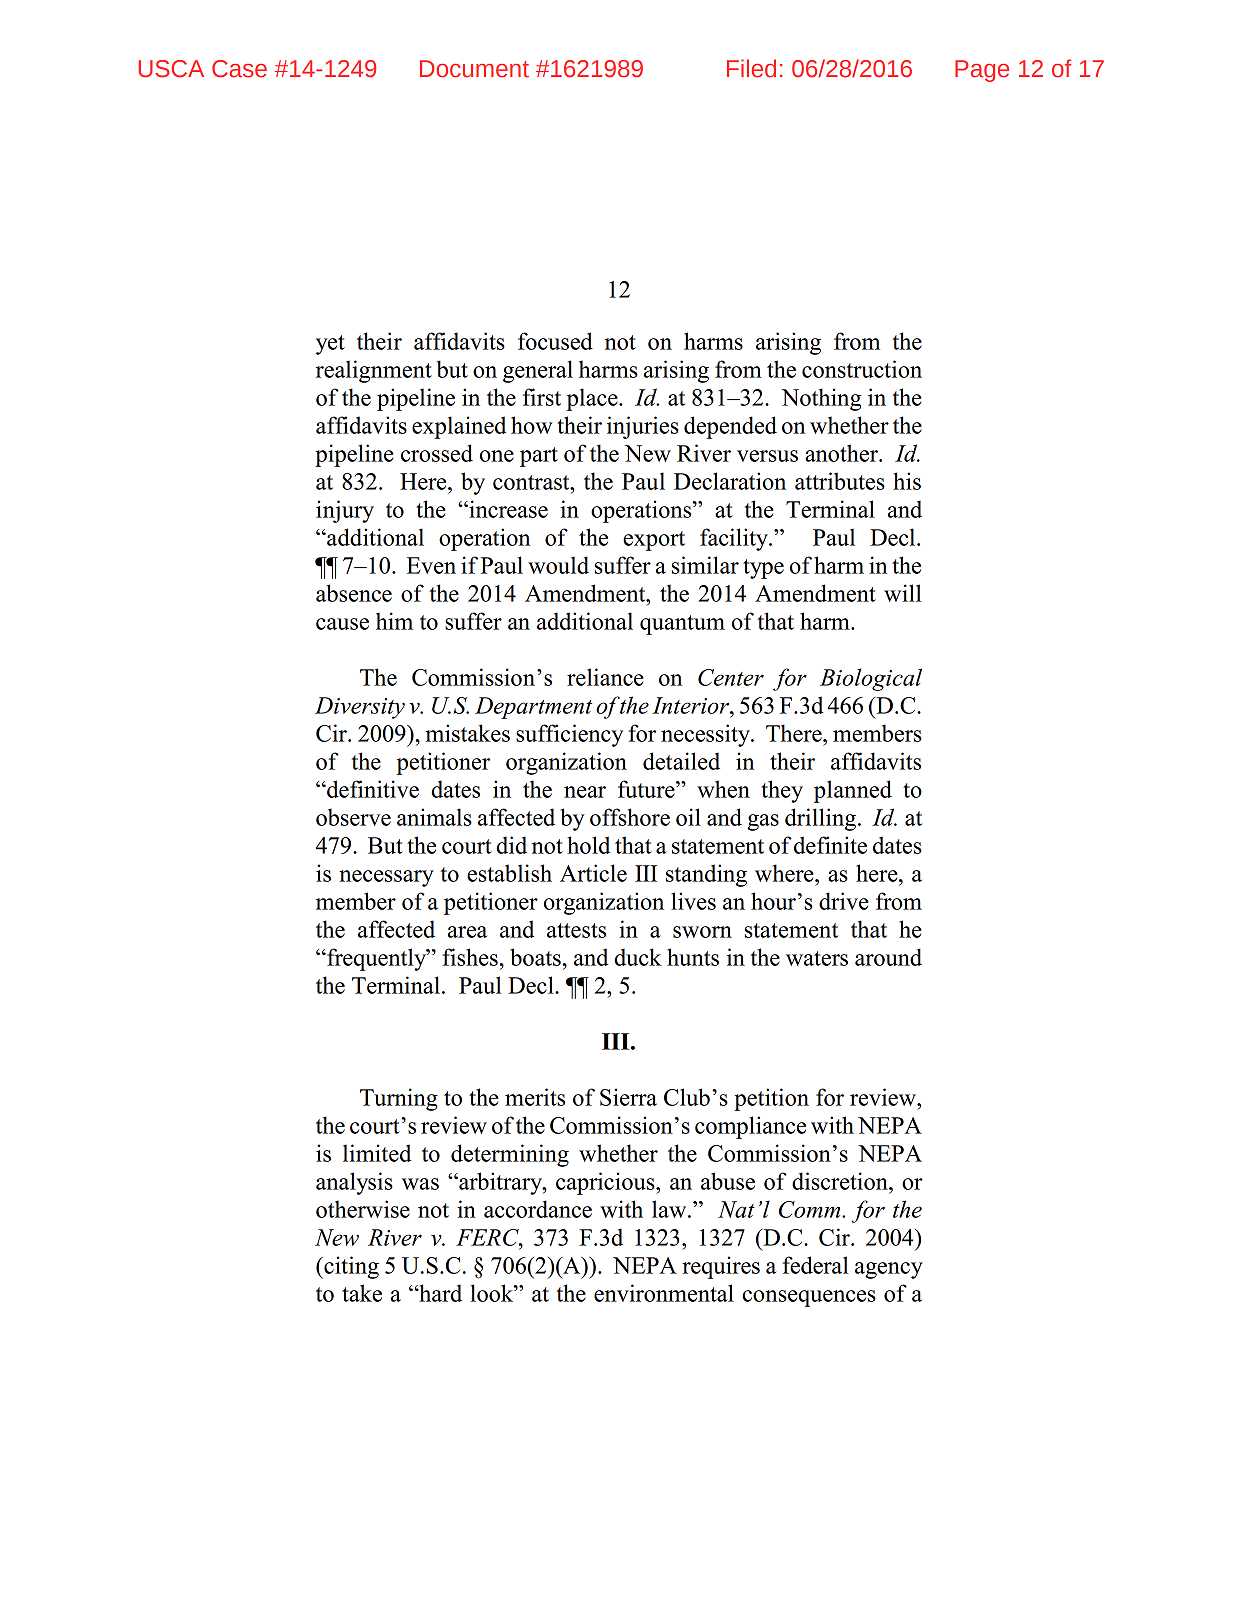  What do you see at coordinates (360, 708) in the image?
I see `Diversity` at bounding box center [360, 708].
